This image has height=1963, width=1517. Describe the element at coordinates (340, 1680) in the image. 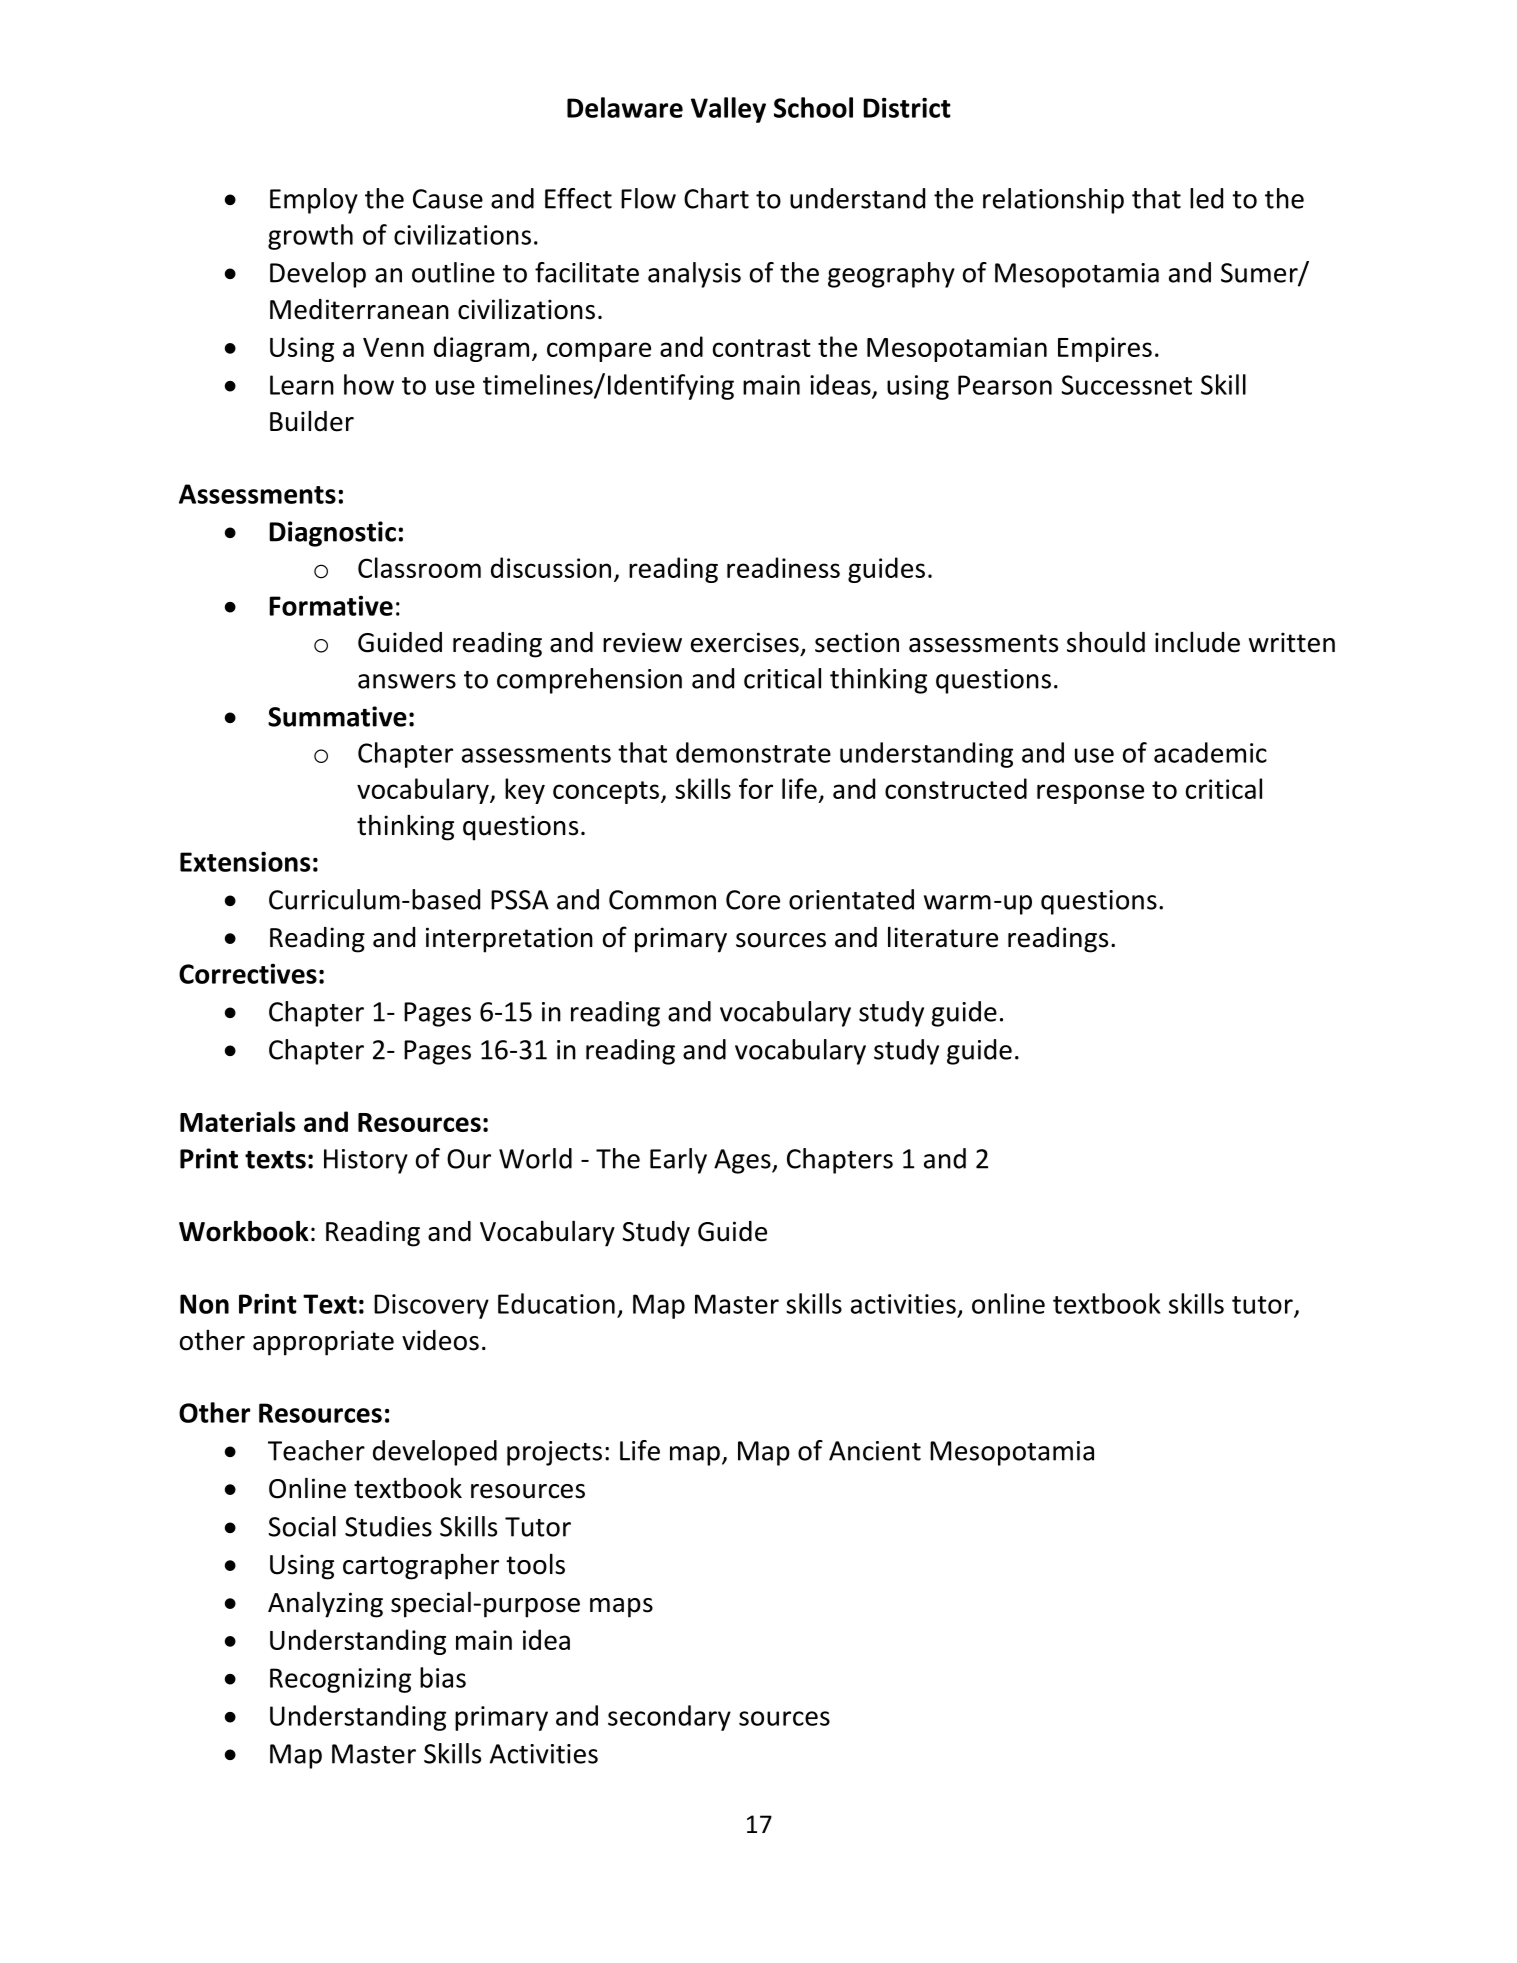

I see `Recognizing` at that location.
